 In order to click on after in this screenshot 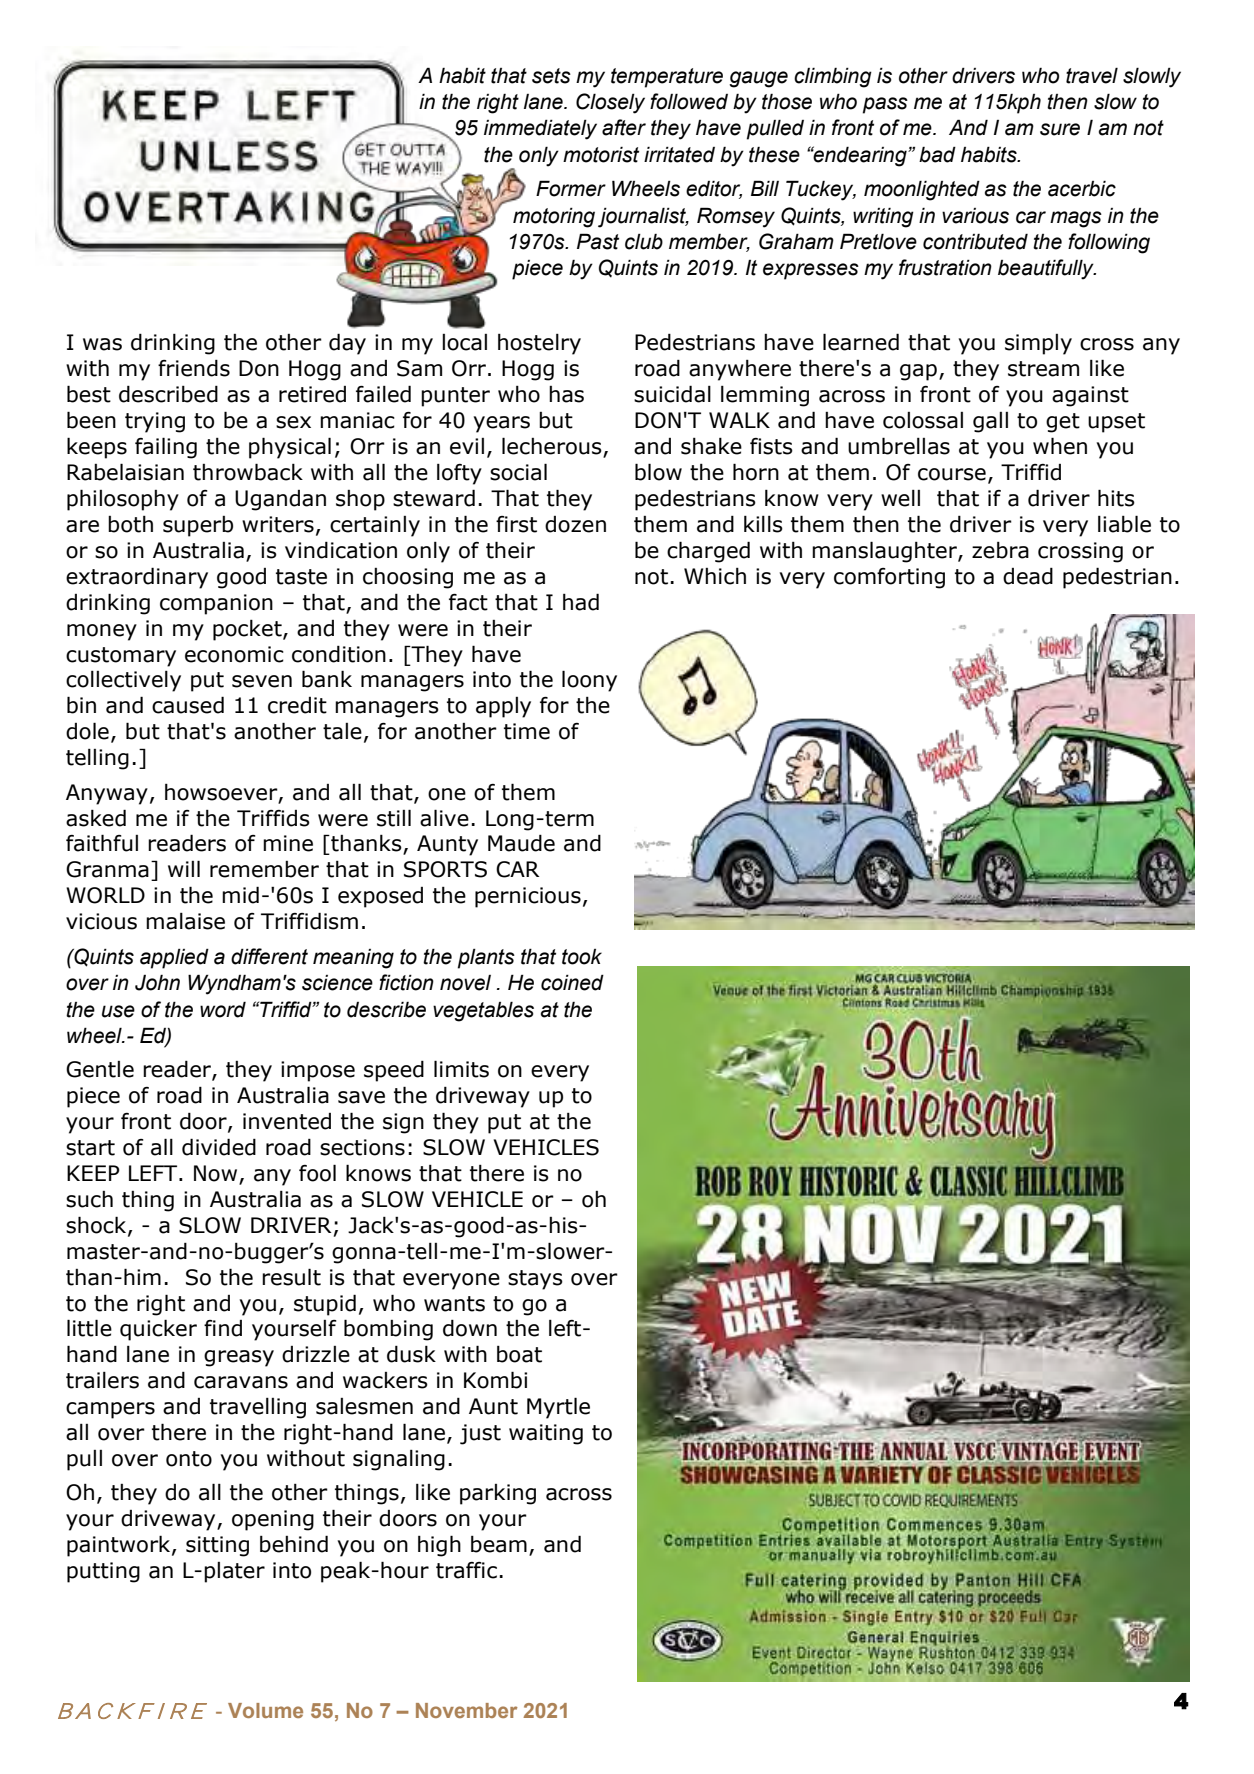, I will do `click(624, 127)`.
